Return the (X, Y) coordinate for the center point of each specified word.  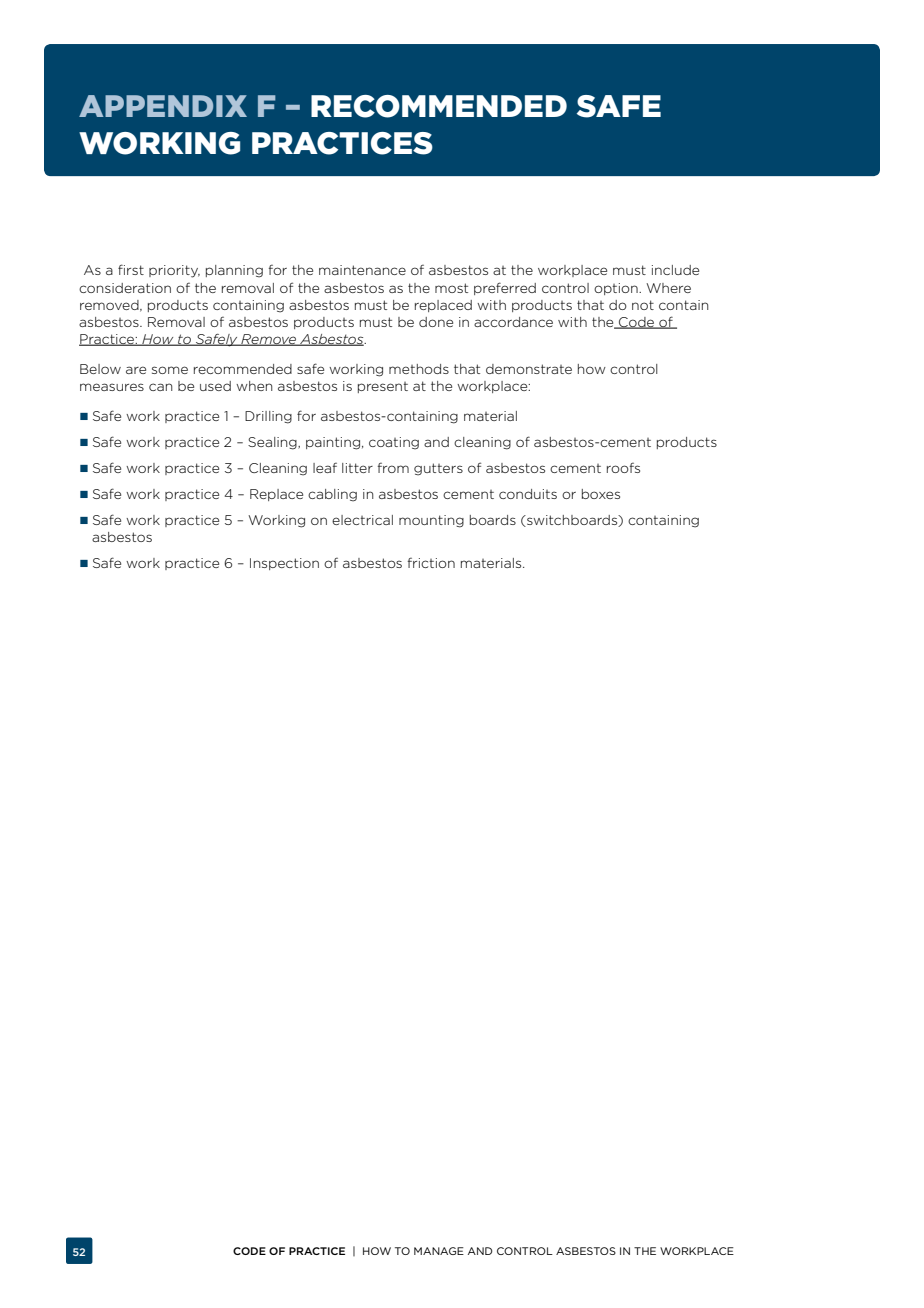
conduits (528, 494)
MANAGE (439, 1251)
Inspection (284, 564)
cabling (332, 495)
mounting (431, 521)
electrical (362, 520)
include (675, 270)
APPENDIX (163, 106)
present (383, 387)
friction (431, 562)
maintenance (362, 270)
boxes (601, 494)
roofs (623, 467)
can (161, 387)
